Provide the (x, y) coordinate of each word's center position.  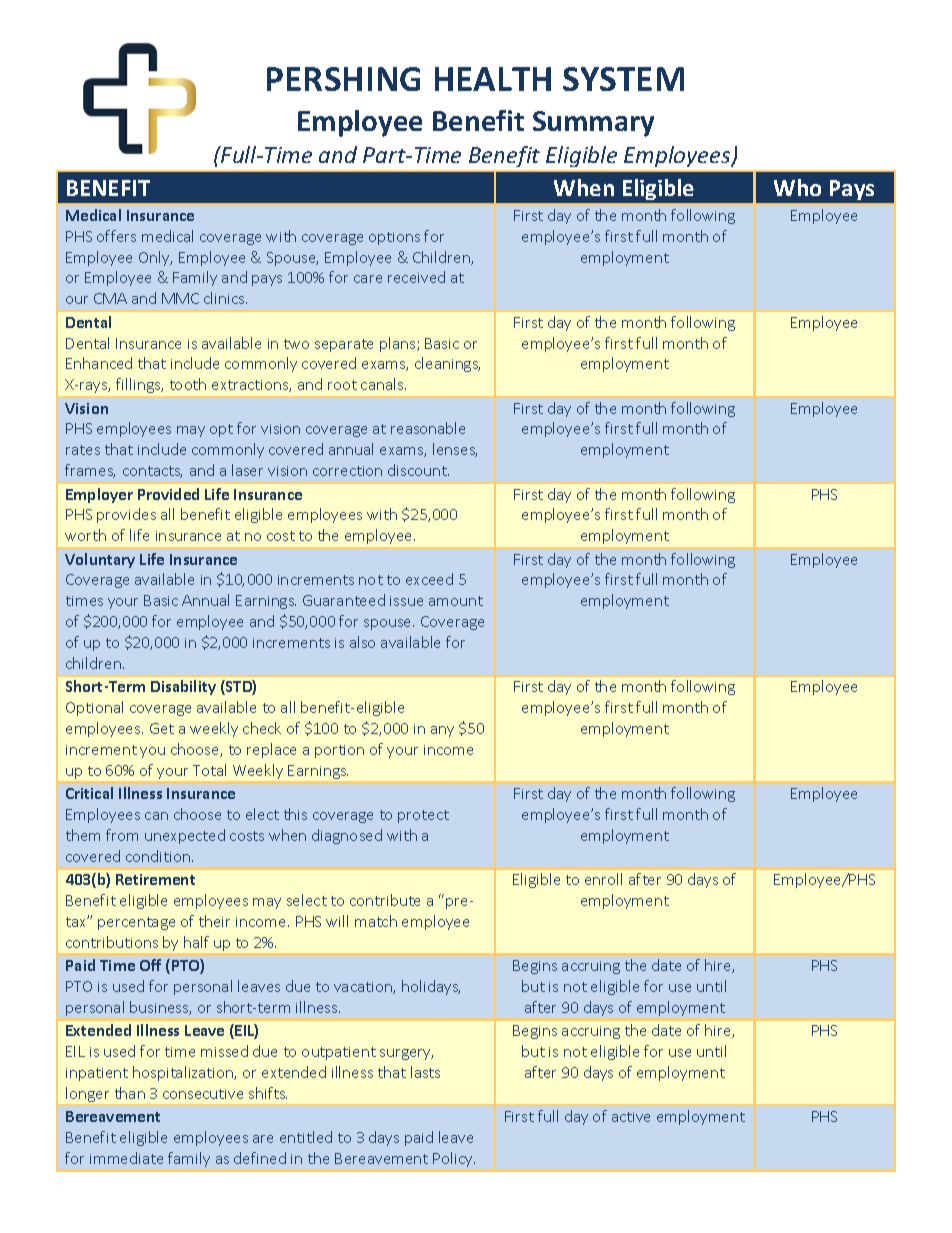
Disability (183, 687)
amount (456, 601)
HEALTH (493, 79)
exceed (429, 579)
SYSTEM (623, 79)
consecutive (203, 1094)
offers (116, 236)
